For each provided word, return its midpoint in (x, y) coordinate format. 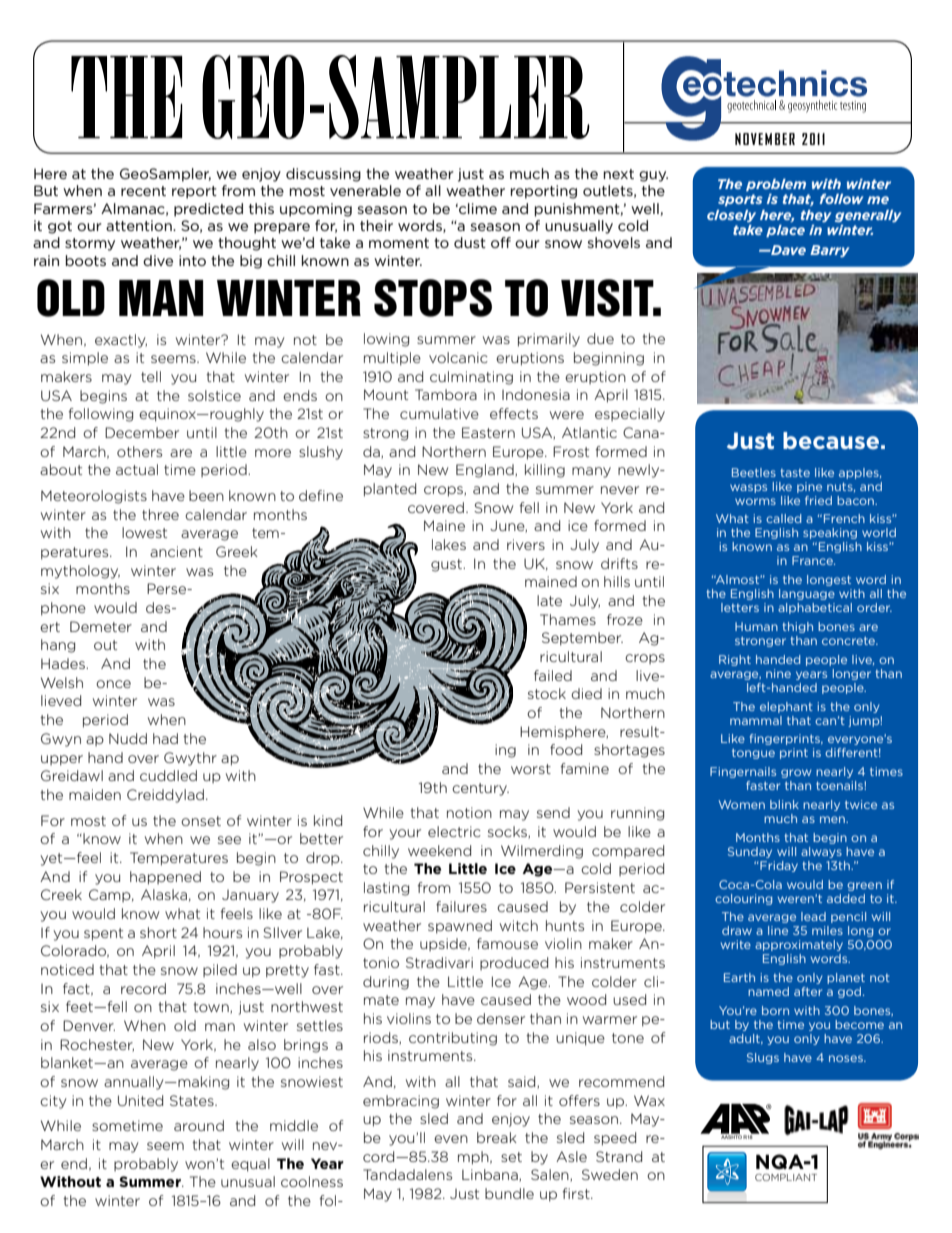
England (486, 471)
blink (784, 804)
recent (143, 191)
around (199, 1125)
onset (201, 821)
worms (755, 501)
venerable (365, 190)
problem (776, 185)
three (160, 514)
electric (454, 831)
